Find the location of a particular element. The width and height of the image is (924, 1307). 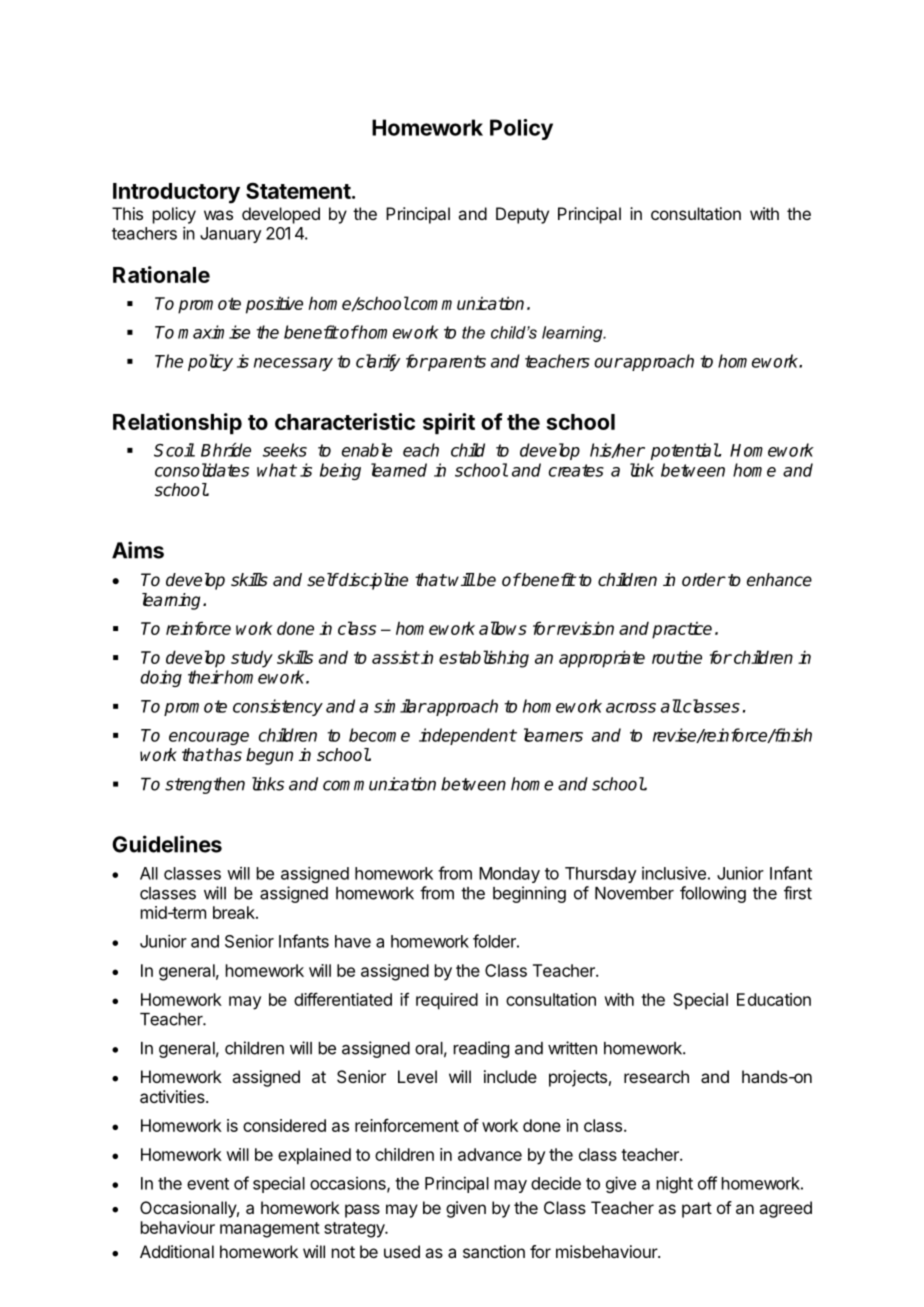

Guidelines is located at coordinates (167, 844).
